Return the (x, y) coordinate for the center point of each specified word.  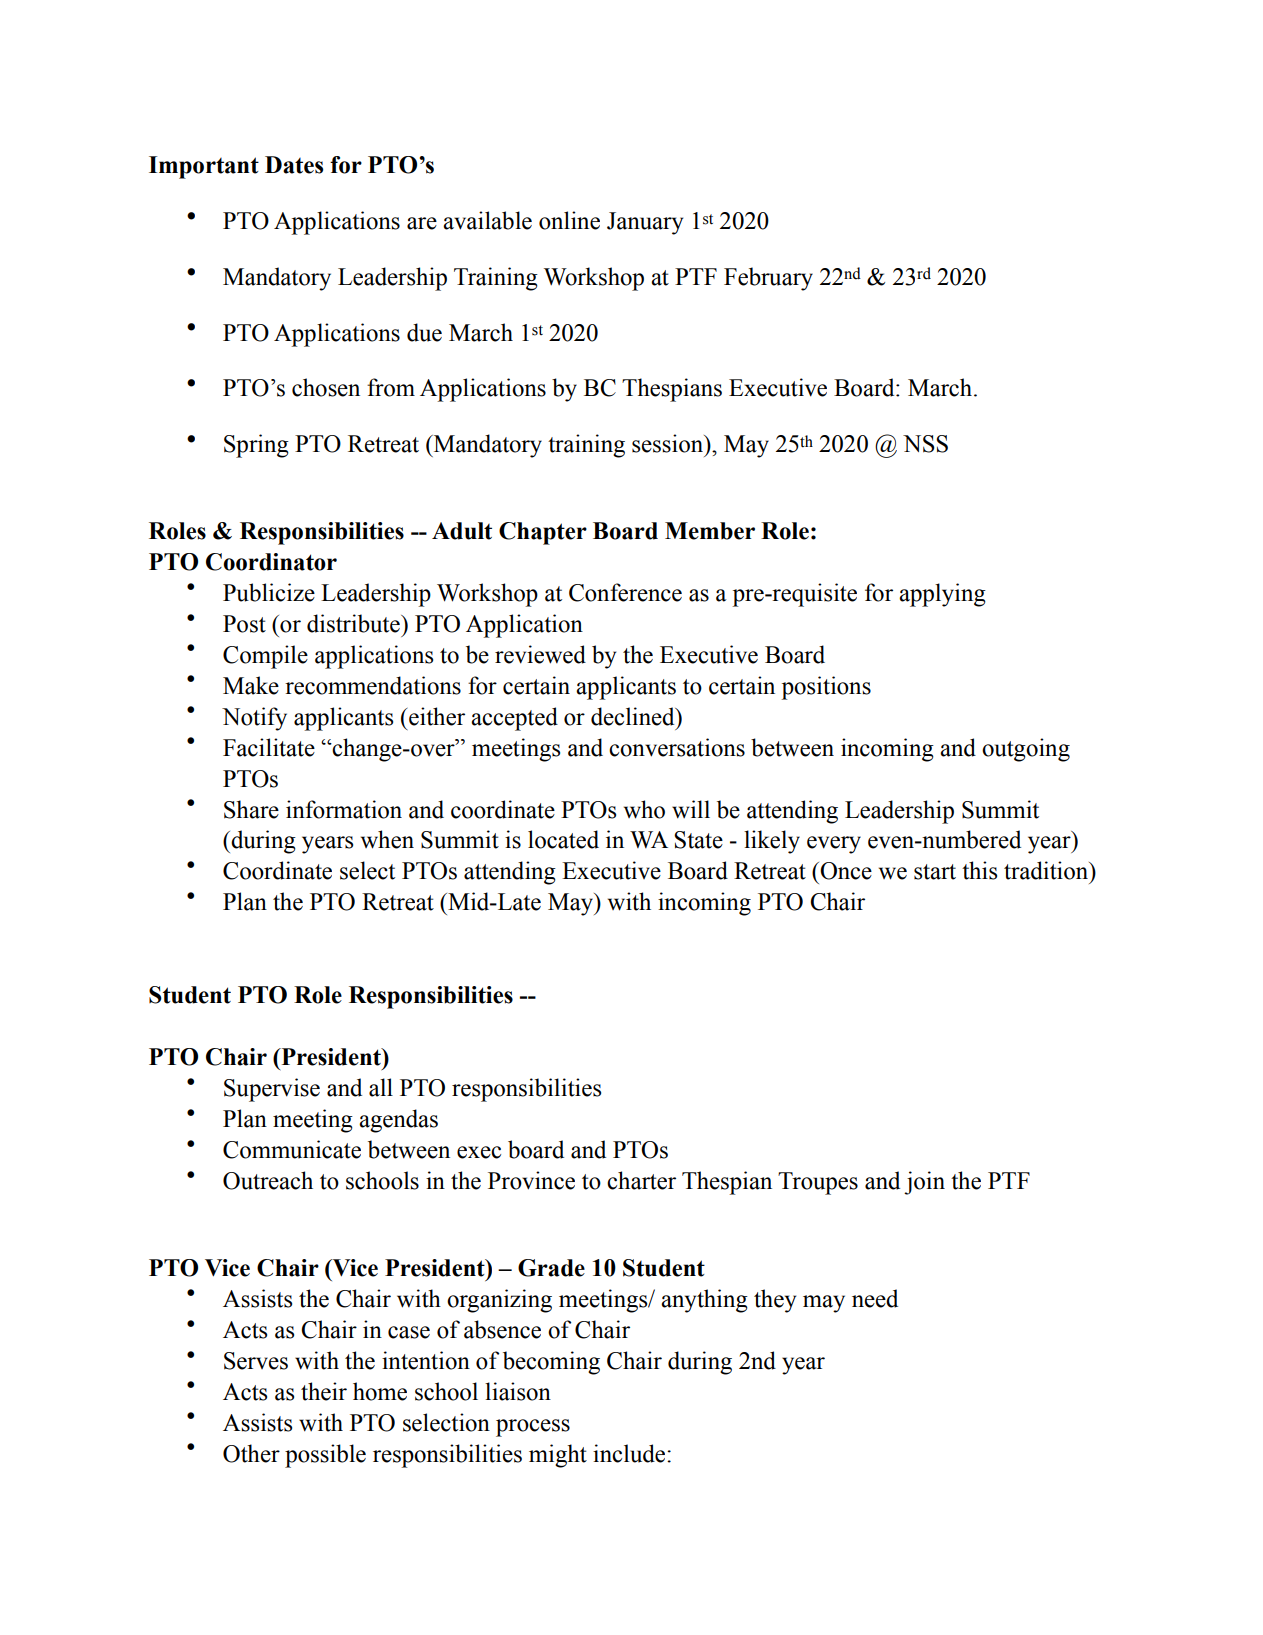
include (630, 1453)
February (768, 279)
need (875, 1298)
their (324, 1391)
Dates (294, 165)
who (644, 809)
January (645, 223)
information (344, 809)
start (935, 872)
